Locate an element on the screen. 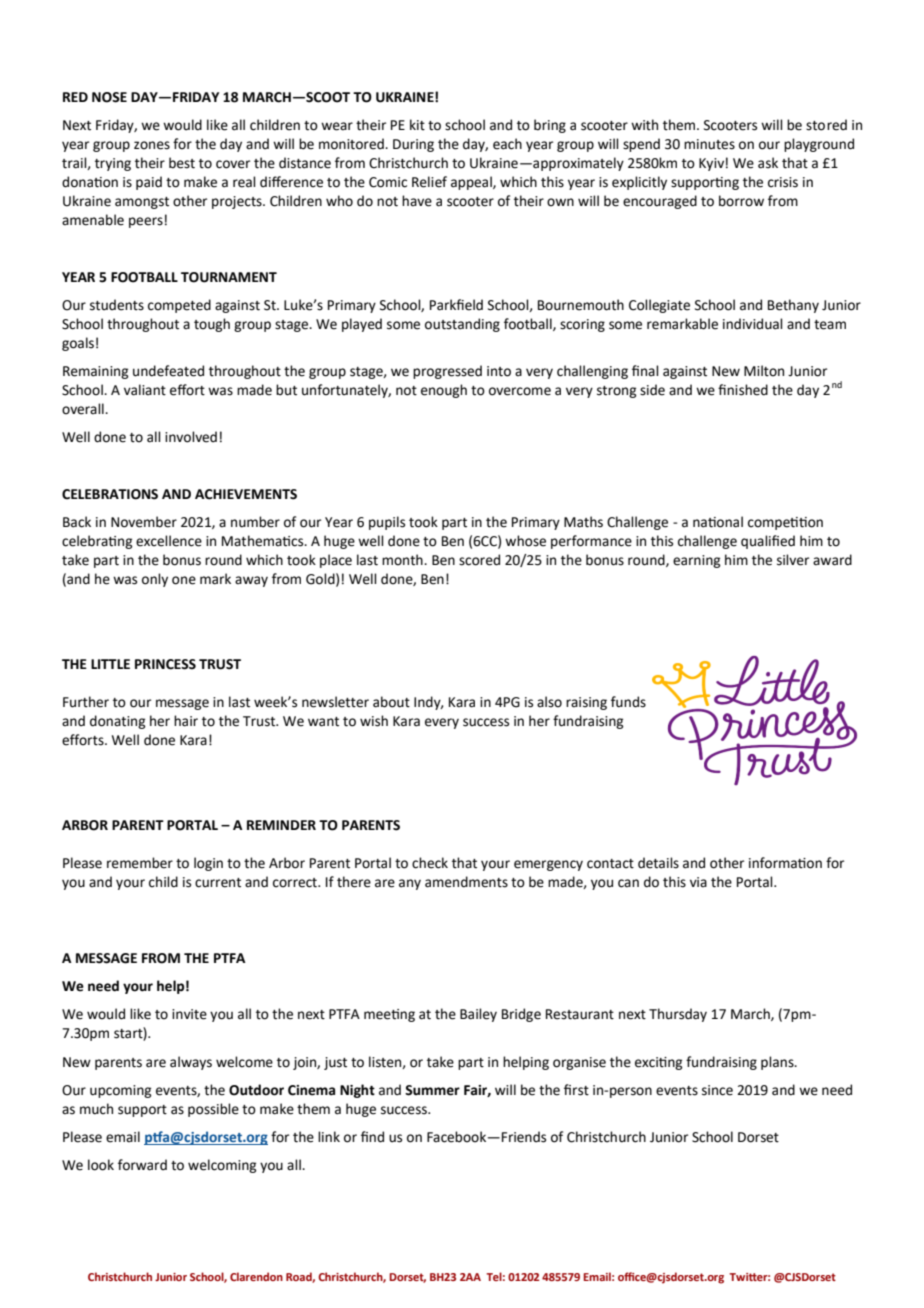 The height and width of the screenshot is (1308, 924). Clarendon is located at coordinates (256, 1276).
